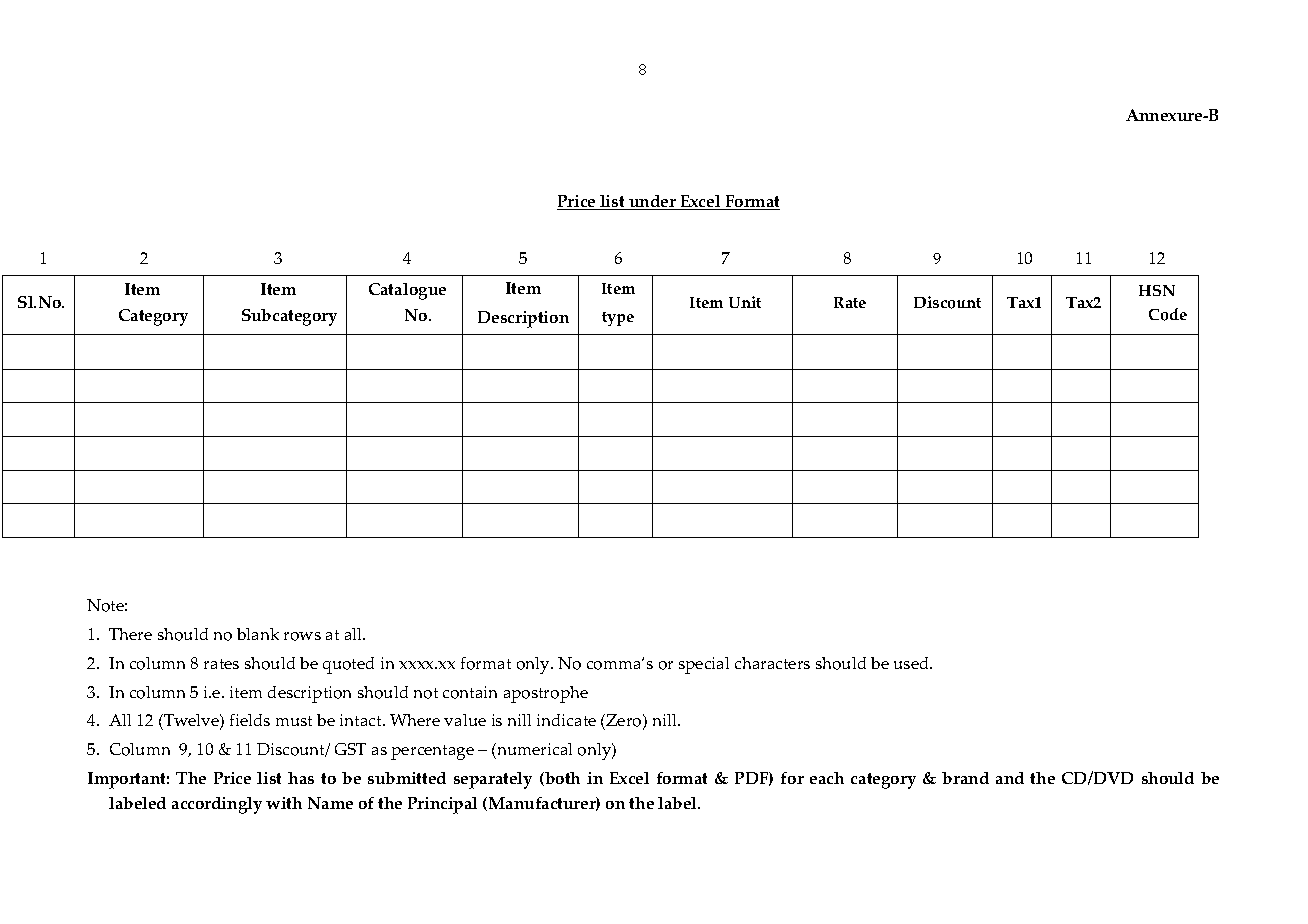 The width and height of the image is (1308, 924). Describe the element at coordinates (652, 202) in the image. I see `under` at that location.
